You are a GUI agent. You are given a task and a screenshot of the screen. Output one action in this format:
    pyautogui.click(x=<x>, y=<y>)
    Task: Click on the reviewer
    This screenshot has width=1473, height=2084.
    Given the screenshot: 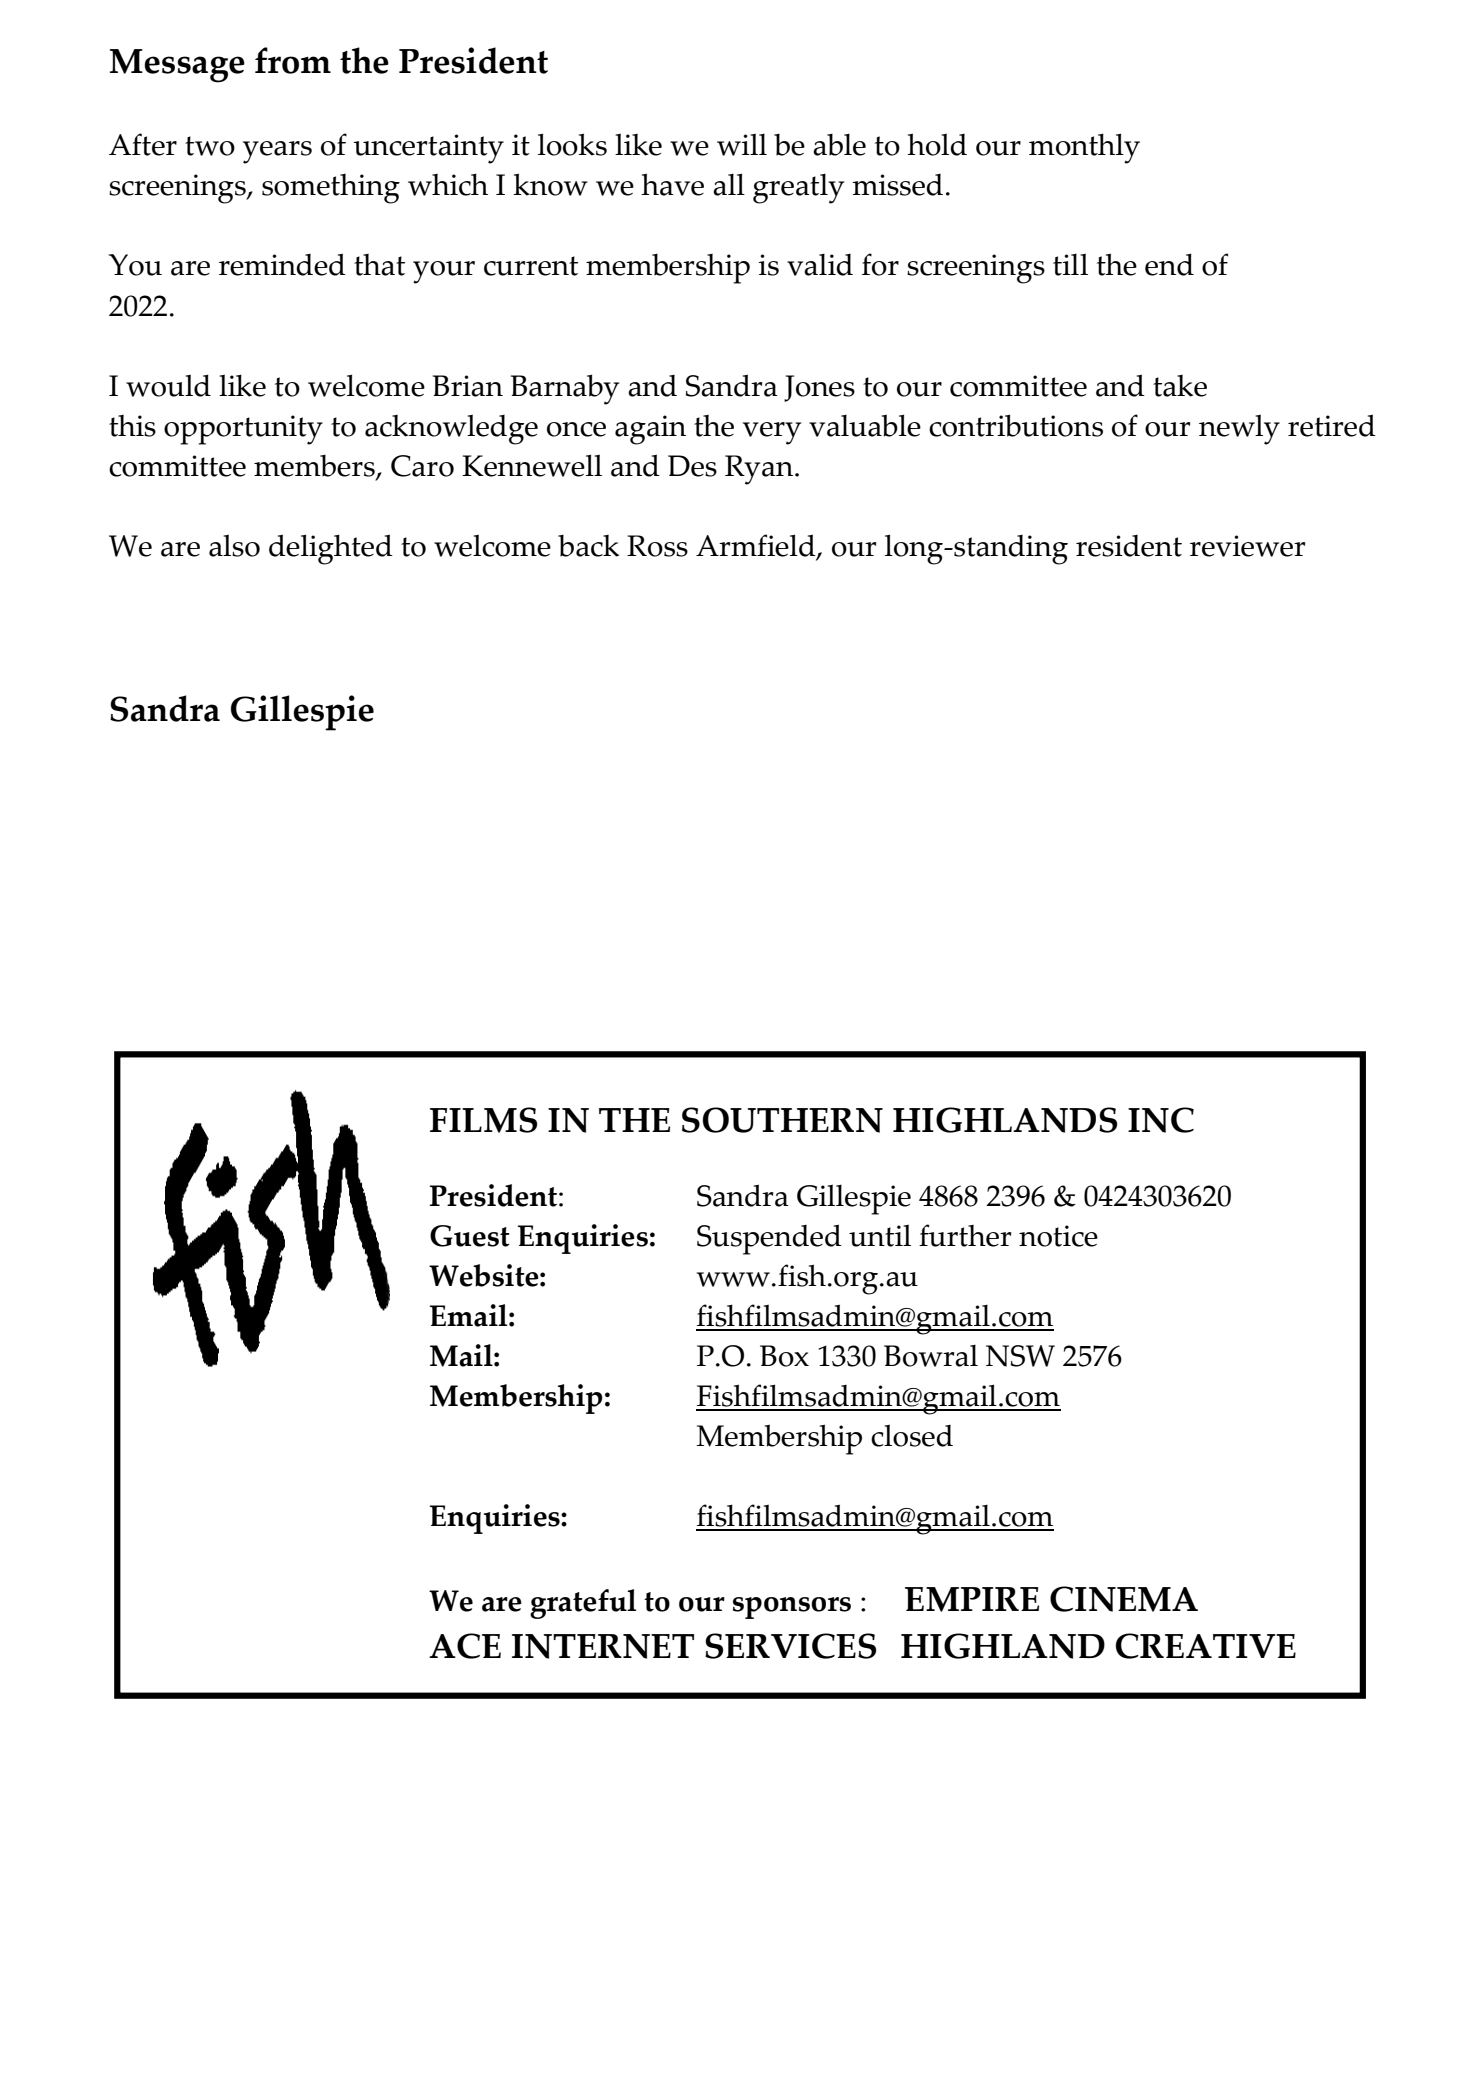 What is the action you would take?
    pyautogui.click(x=1247, y=546)
